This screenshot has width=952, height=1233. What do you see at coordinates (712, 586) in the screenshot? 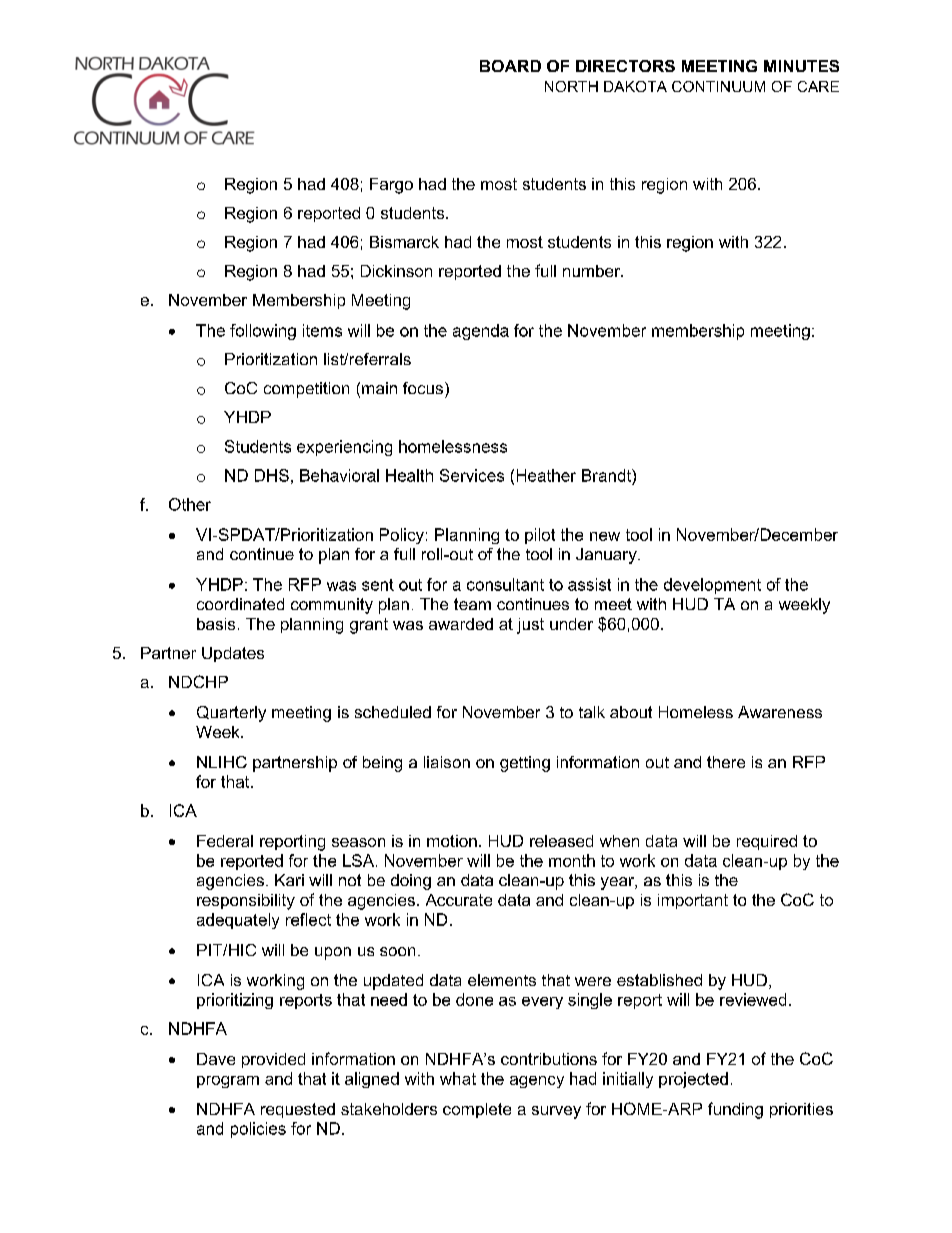
I see `development` at bounding box center [712, 586].
